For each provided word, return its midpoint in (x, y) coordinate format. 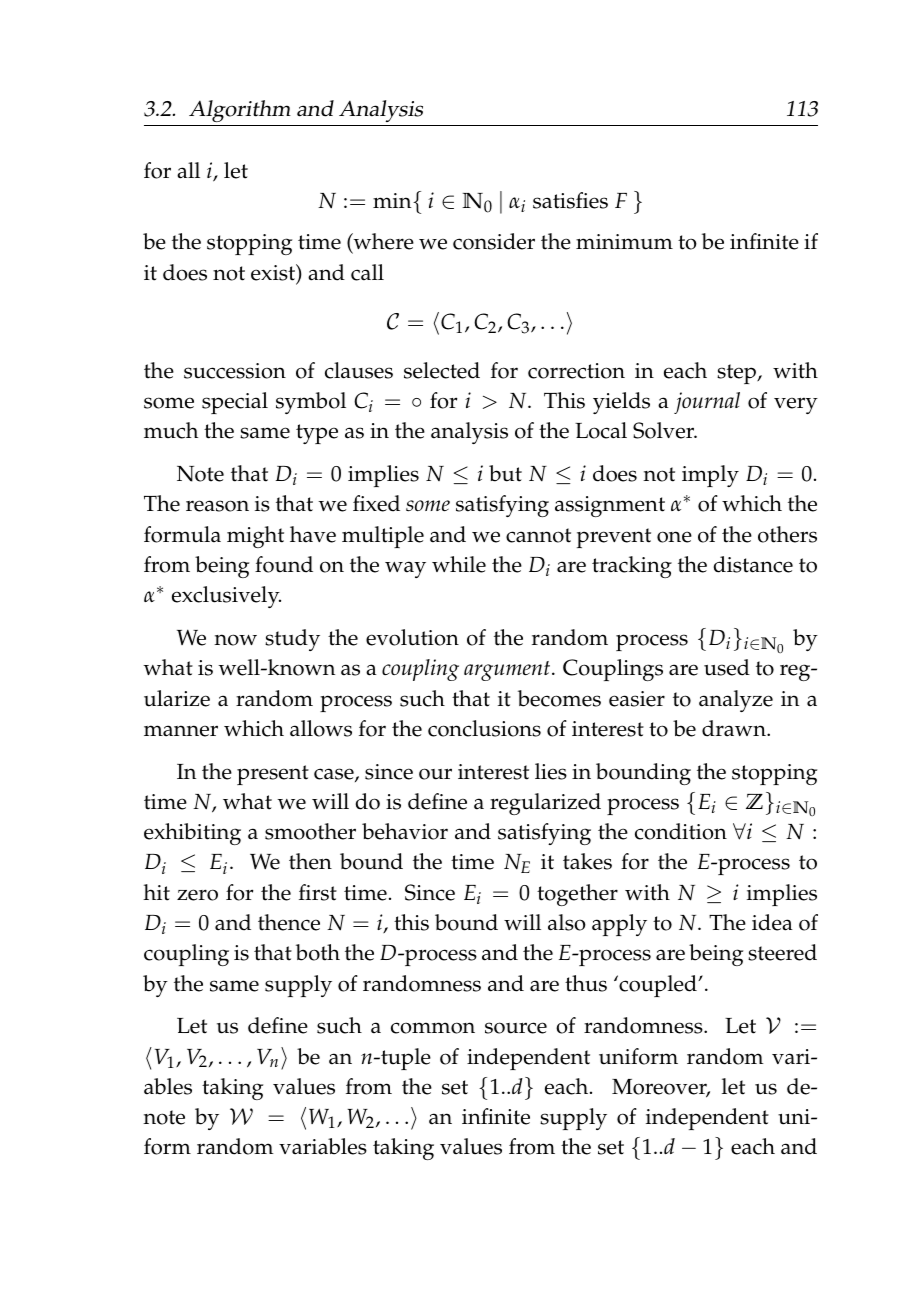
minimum (624, 242)
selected (442, 370)
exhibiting (192, 834)
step (738, 374)
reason (217, 506)
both (318, 952)
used (727, 667)
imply (710, 476)
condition (681, 831)
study (292, 640)
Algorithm (240, 113)
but (505, 473)
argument (508, 671)
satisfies (570, 200)
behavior (405, 831)
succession (235, 371)
